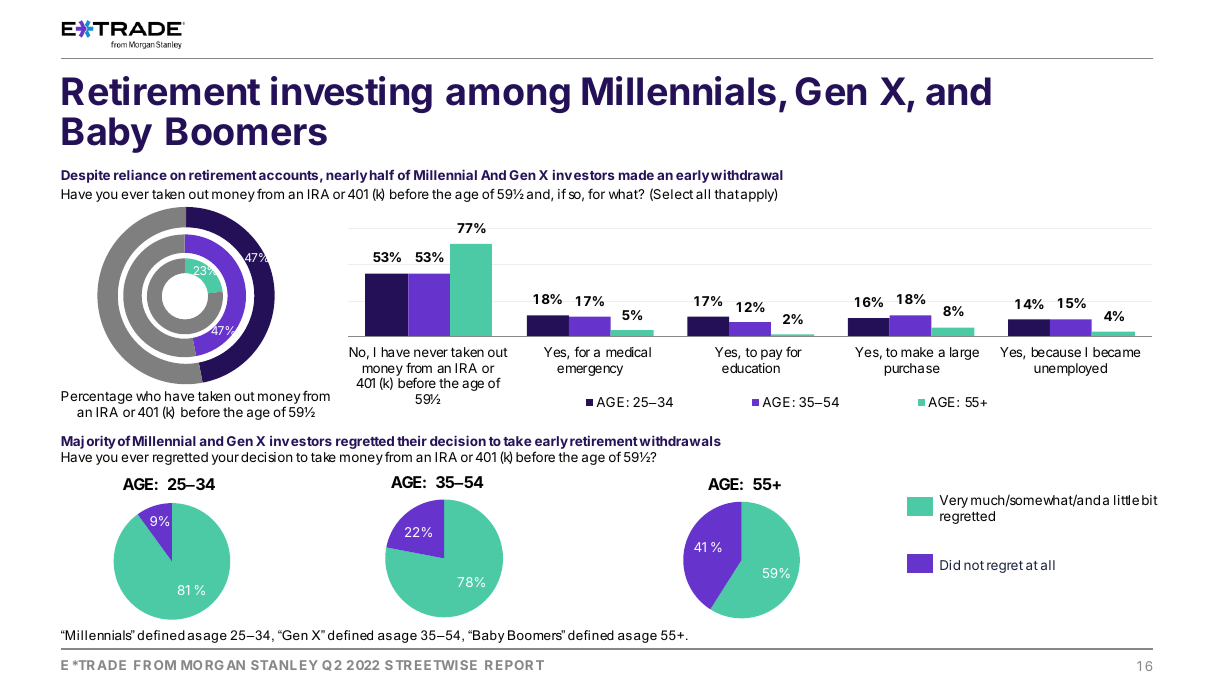 The height and width of the screenshot is (682, 1213). Describe the element at coordinates (1070, 369) in the screenshot. I see `unemployed` at that location.
